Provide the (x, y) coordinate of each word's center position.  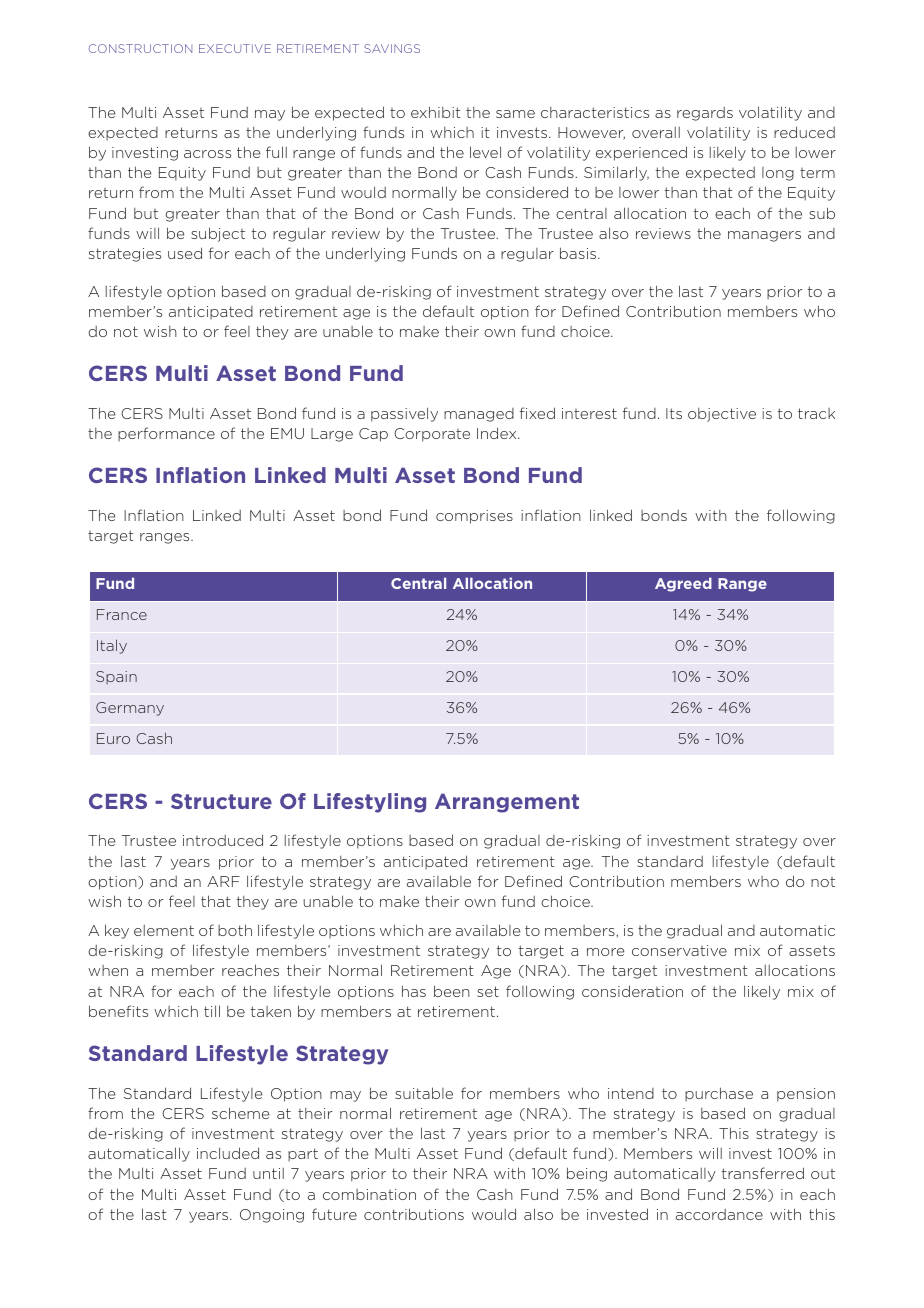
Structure (221, 801)
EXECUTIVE (235, 48)
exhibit (436, 112)
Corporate (432, 435)
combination (369, 1194)
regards (705, 114)
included (228, 1153)
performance (166, 434)
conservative (679, 950)
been (452, 991)
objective (722, 415)
